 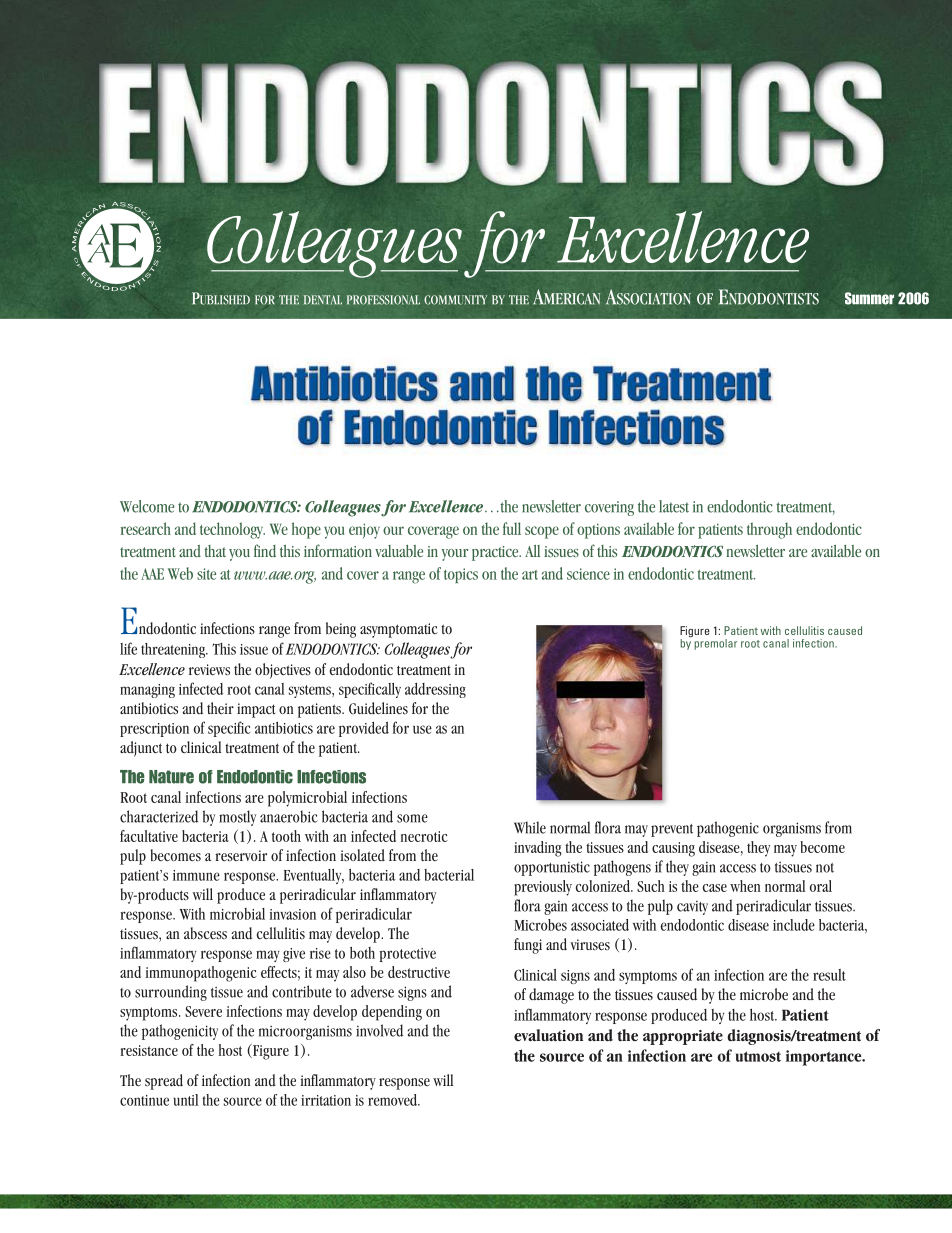 I want to click on until, so click(x=186, y=1100).
